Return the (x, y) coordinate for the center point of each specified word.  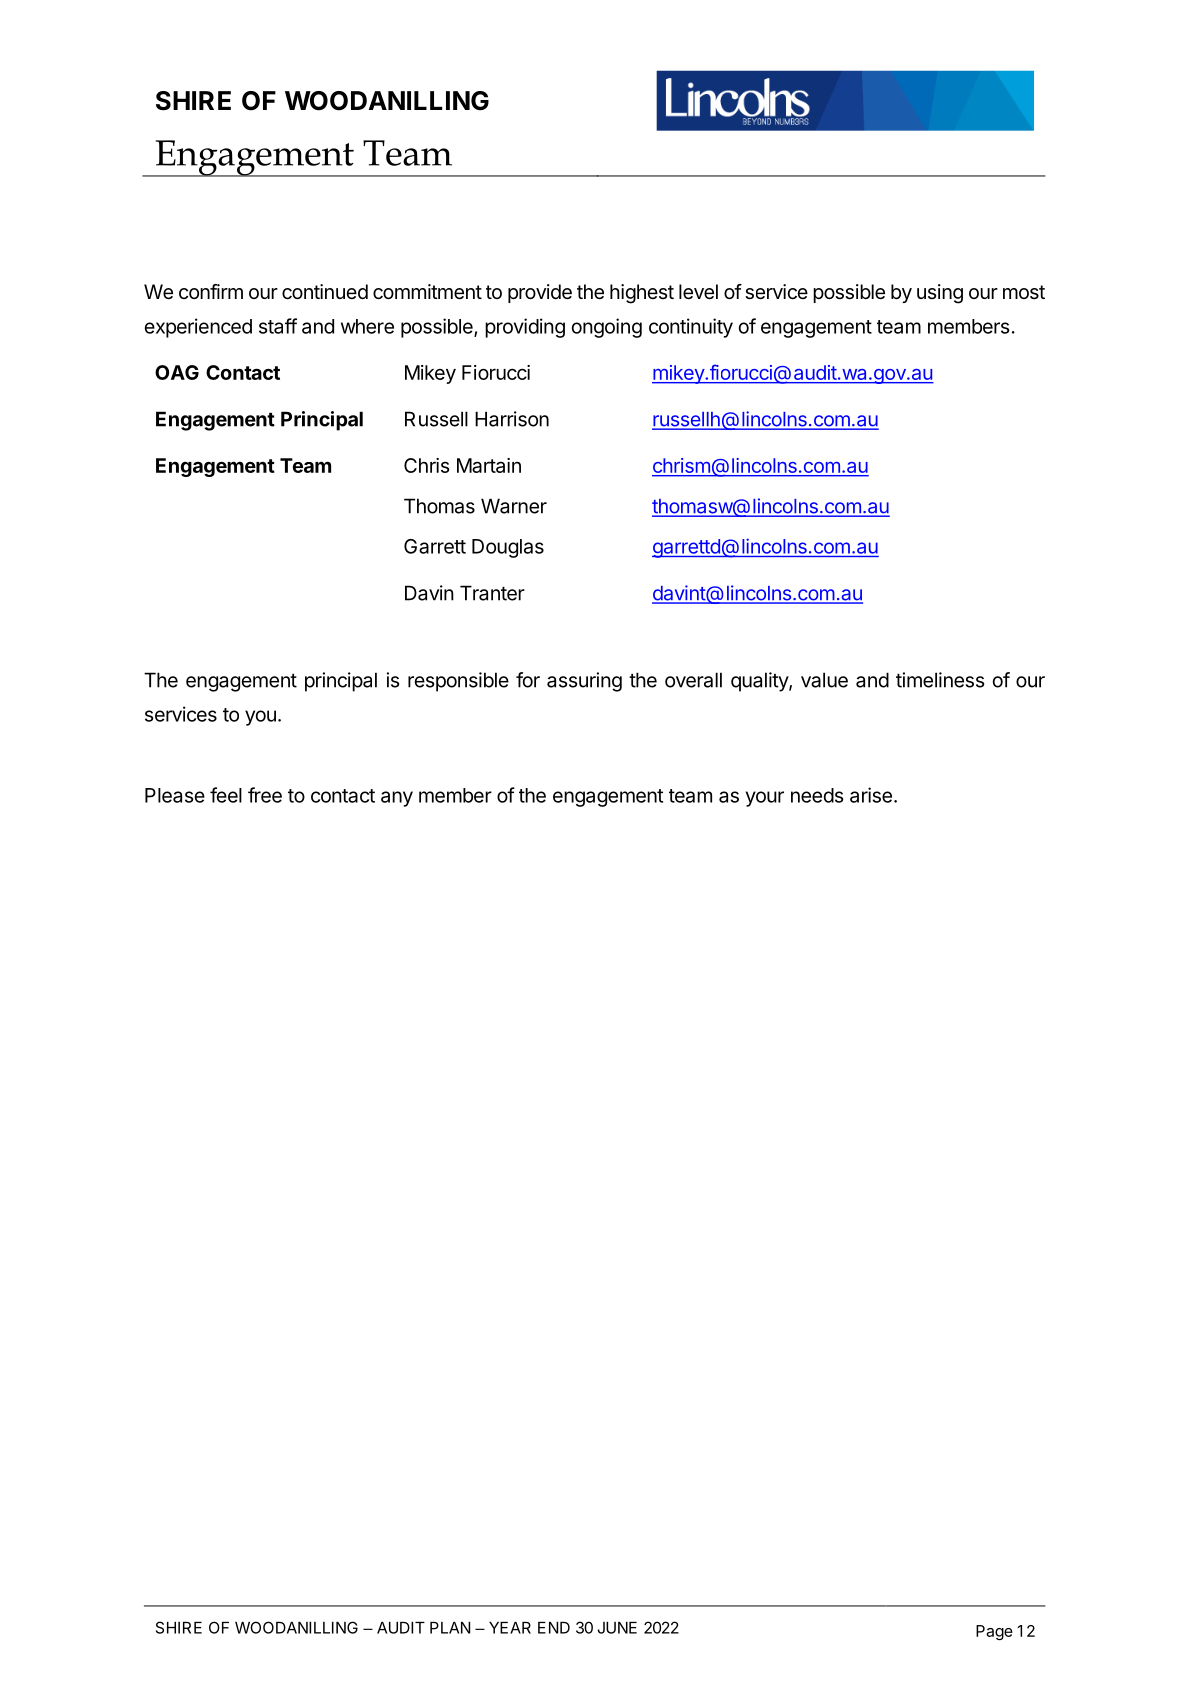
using (940, 294)
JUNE (617, 1628)
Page (994, 1632)
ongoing (607, 328)
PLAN (450, 1628)
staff (278, 326)
